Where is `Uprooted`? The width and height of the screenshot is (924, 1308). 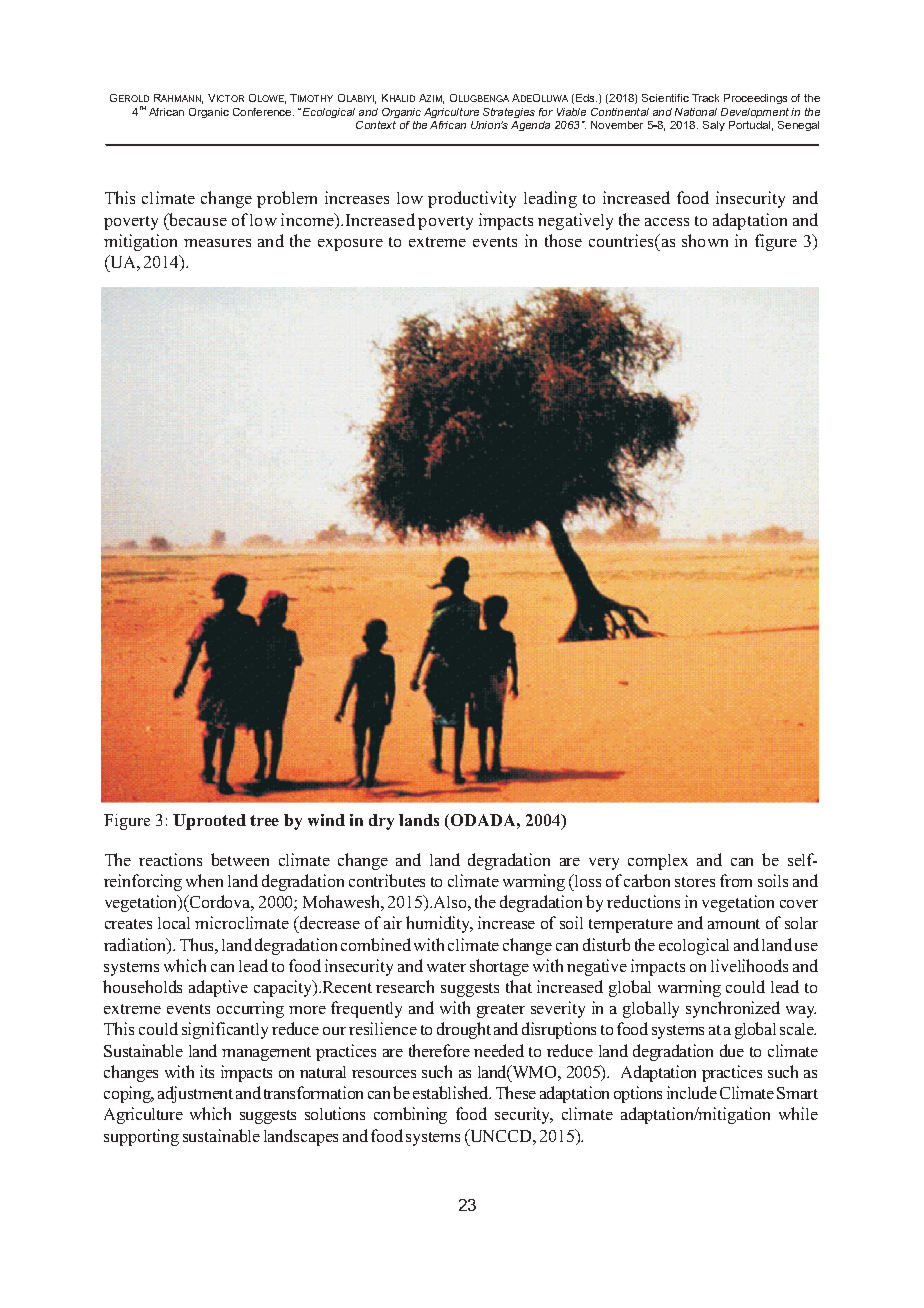 Uprooted is located at coordinates (209, 822).
